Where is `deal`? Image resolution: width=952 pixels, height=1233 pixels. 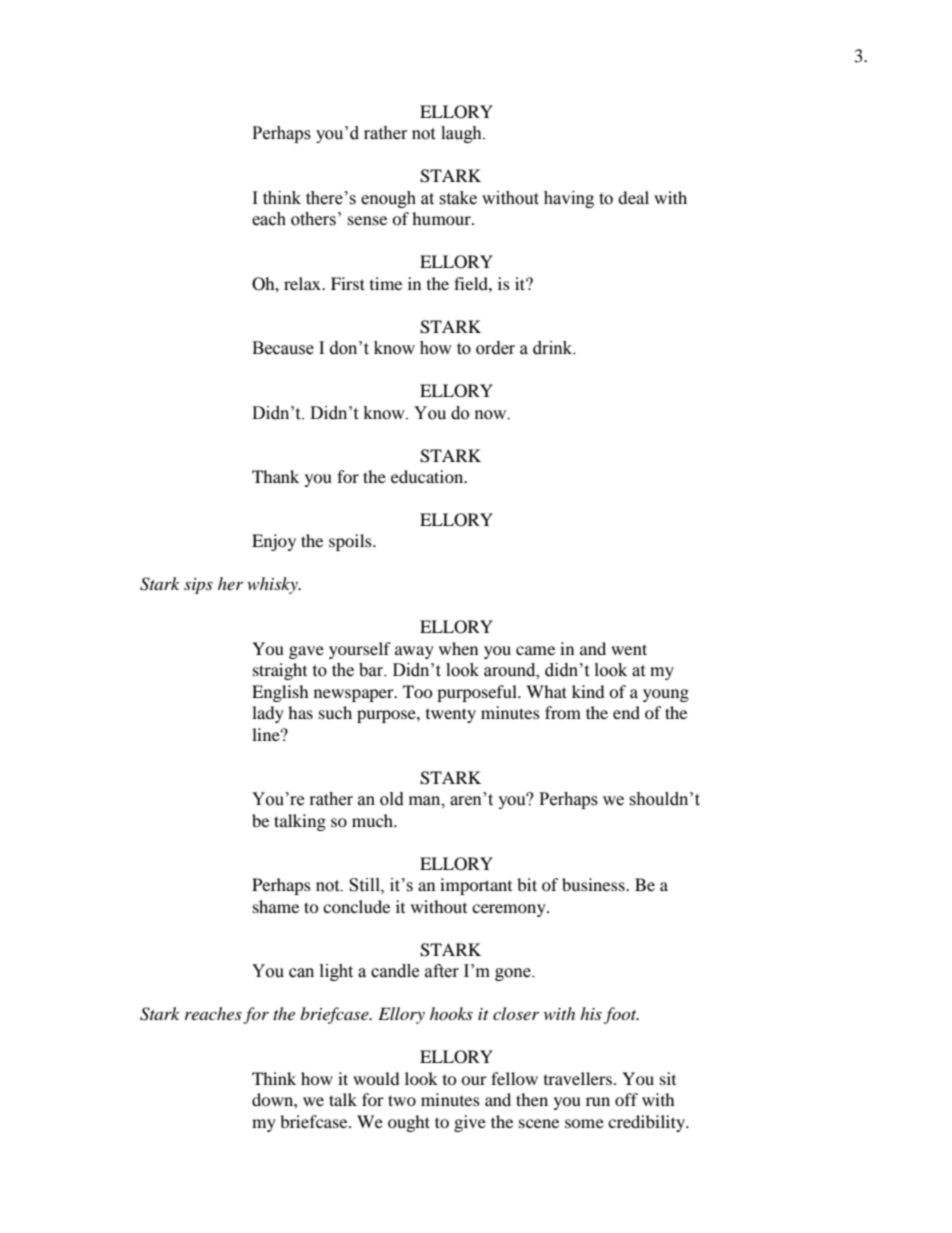
deal is located at coordinates (633, 197).
